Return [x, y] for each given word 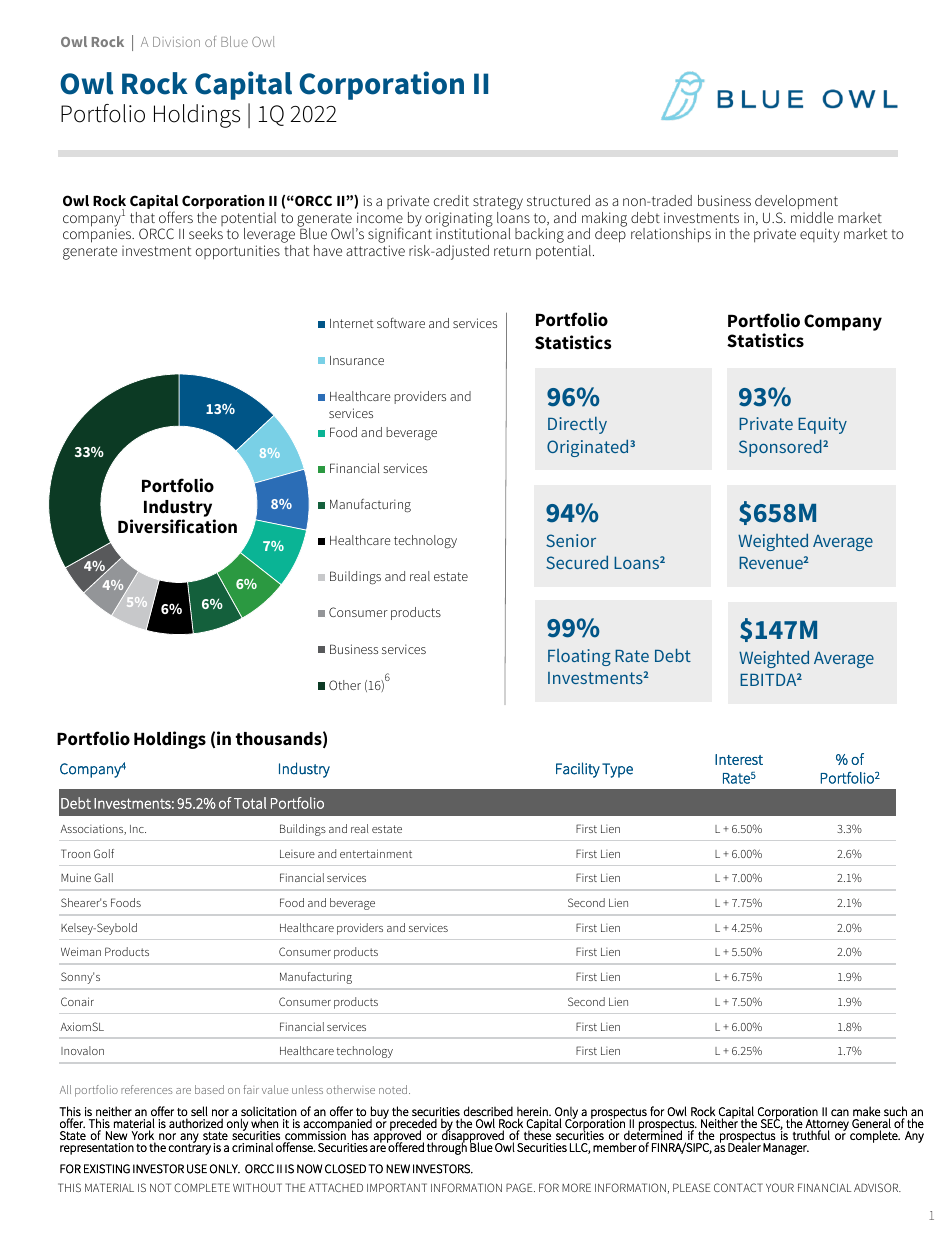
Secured [577, 562]
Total [250, 803]
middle [812, 216]
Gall [103, 877]
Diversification [177, 526]
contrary [190, 1148]
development [796, 202]
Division [176, 42]
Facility [578, 770]
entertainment [376, 853]
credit [451, 200]
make [867, 1111]
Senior [571, 540]
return [512, 251]
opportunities [238, 252]
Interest [739, 759]
